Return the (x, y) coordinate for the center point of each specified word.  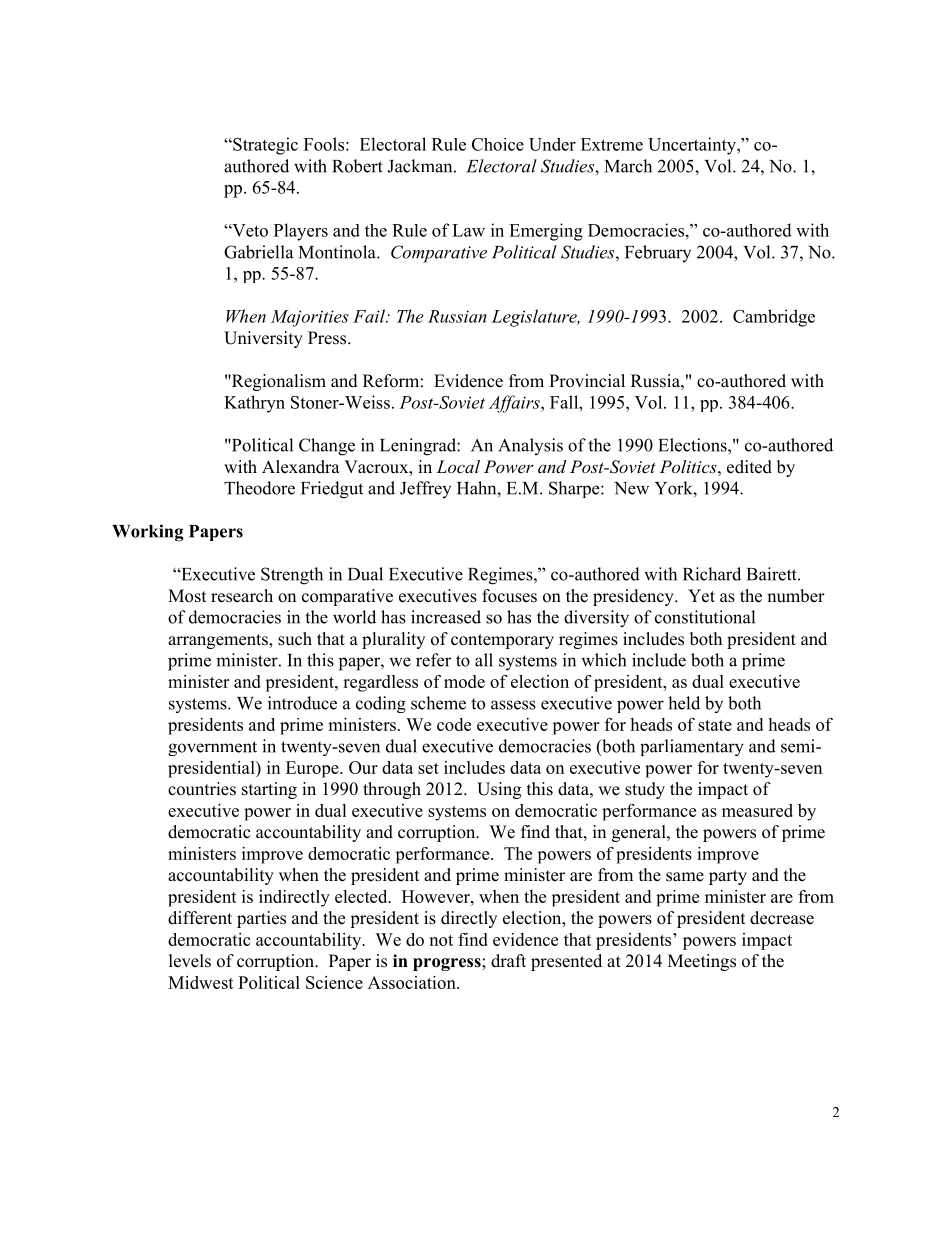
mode (464, 681)
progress (448, 964)
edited (749, 467)
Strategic (264, 146)
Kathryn (254, 404)
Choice (498, 144)
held (684, 703)
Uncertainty (693, 146)
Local (458, 466)
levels (190, 961)
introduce (302, 703)
